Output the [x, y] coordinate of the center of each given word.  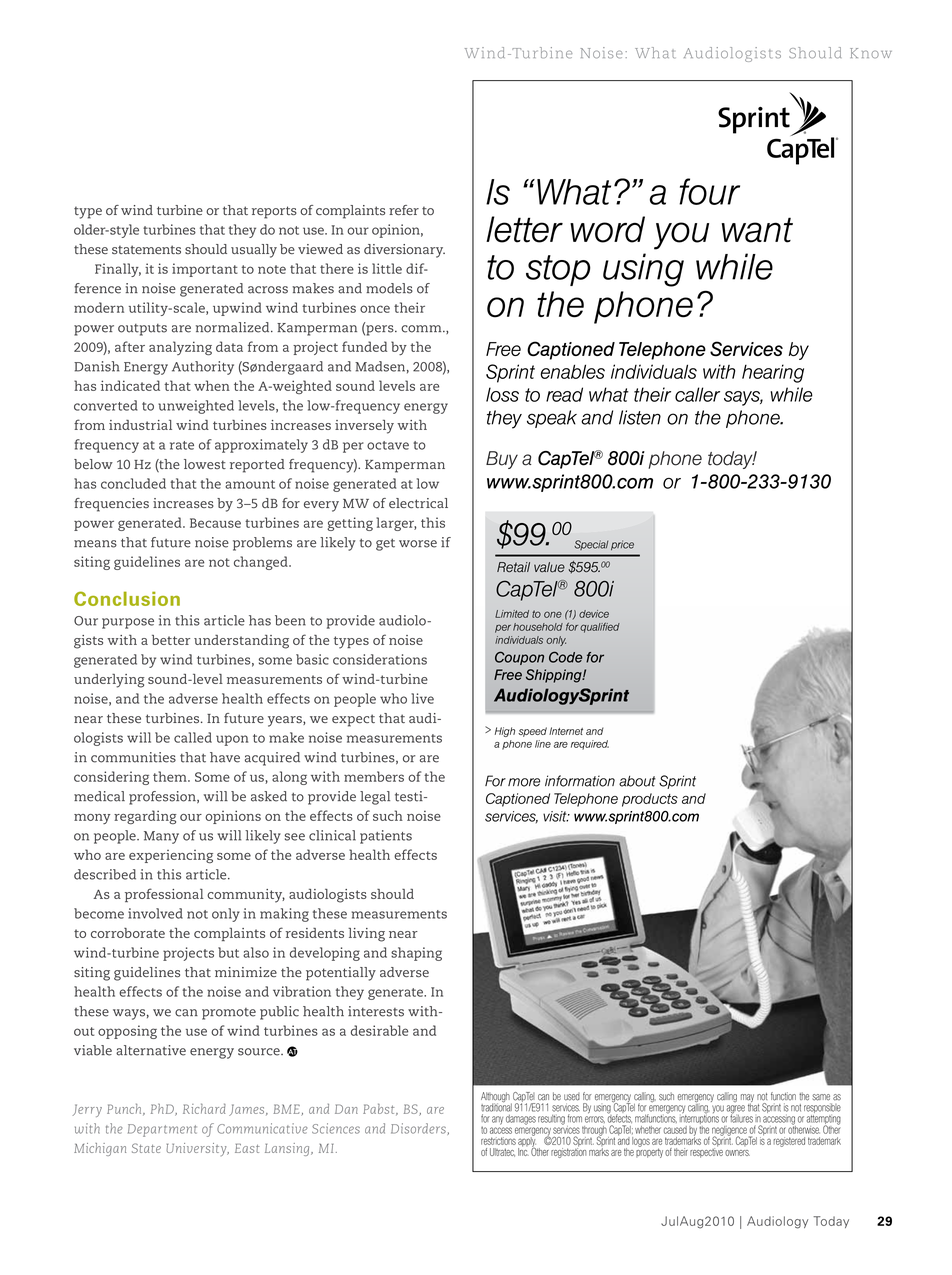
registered [789, 1142]
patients [386, 837]
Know [871, 53]
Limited [512, 614]
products [650, 800]
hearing [773, 373]
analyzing [180, 348]
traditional [496, 1106]
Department [162, 1130]
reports [274, 212]
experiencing [171, 856]
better [171, 640]
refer [404, 210]
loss [502, 394]
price [622, 545]
